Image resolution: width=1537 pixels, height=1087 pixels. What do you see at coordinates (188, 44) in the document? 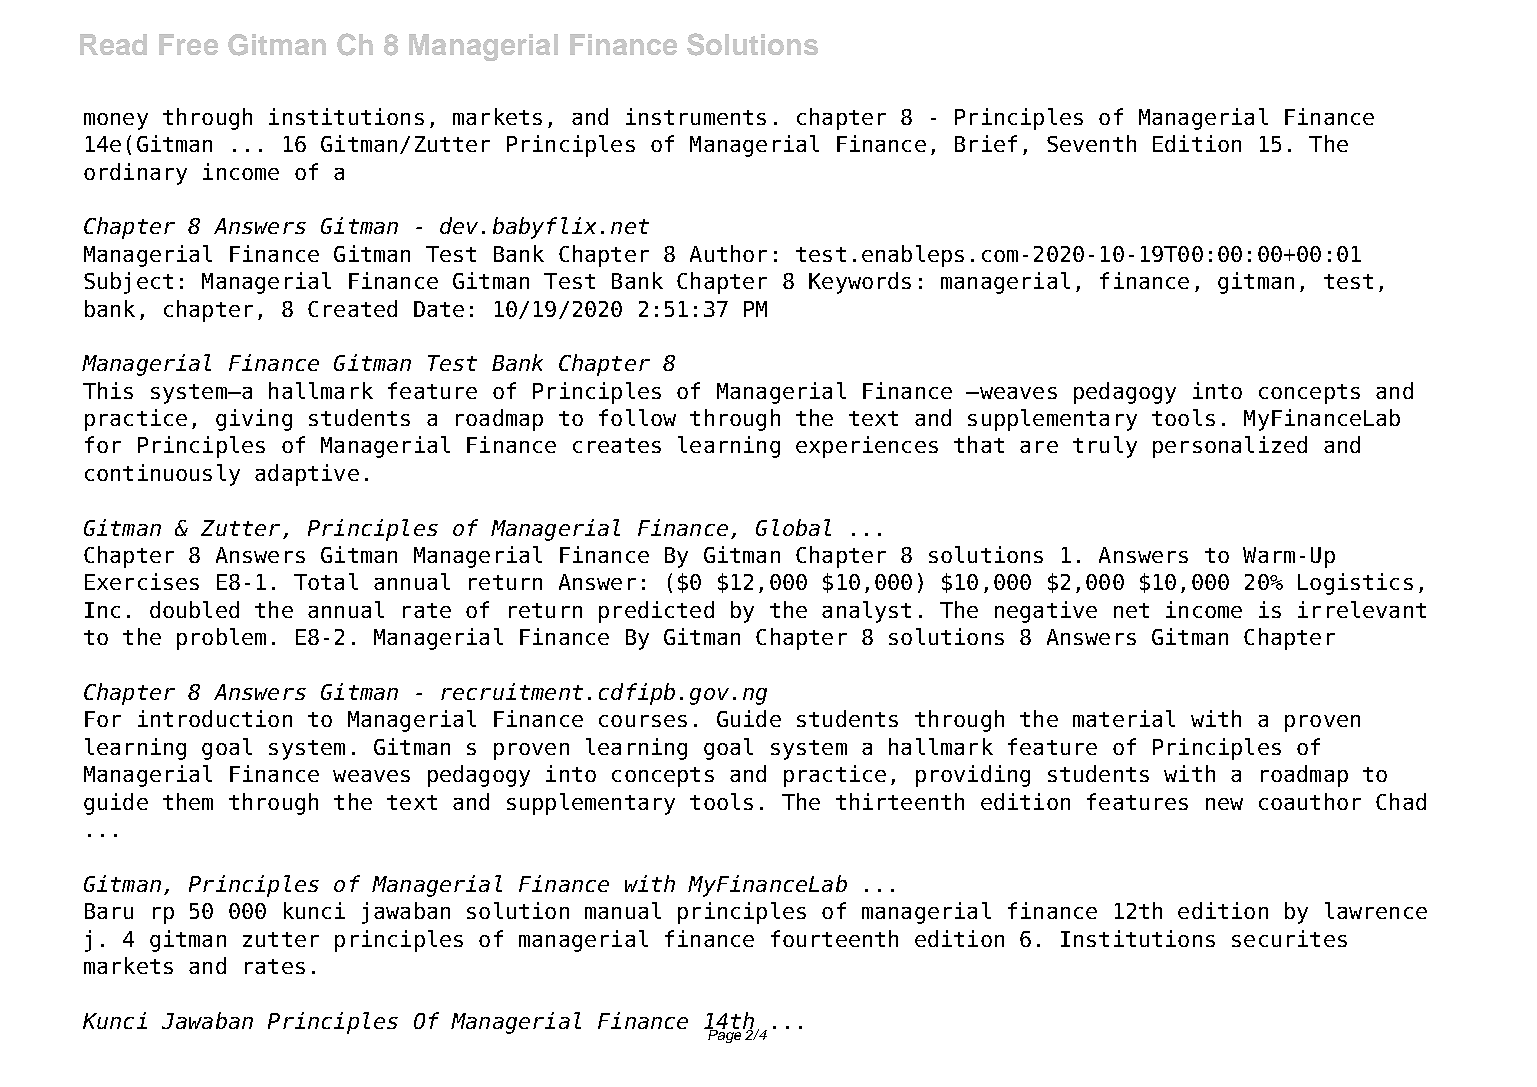
I see `Free` at bounding box center [188, 44].
